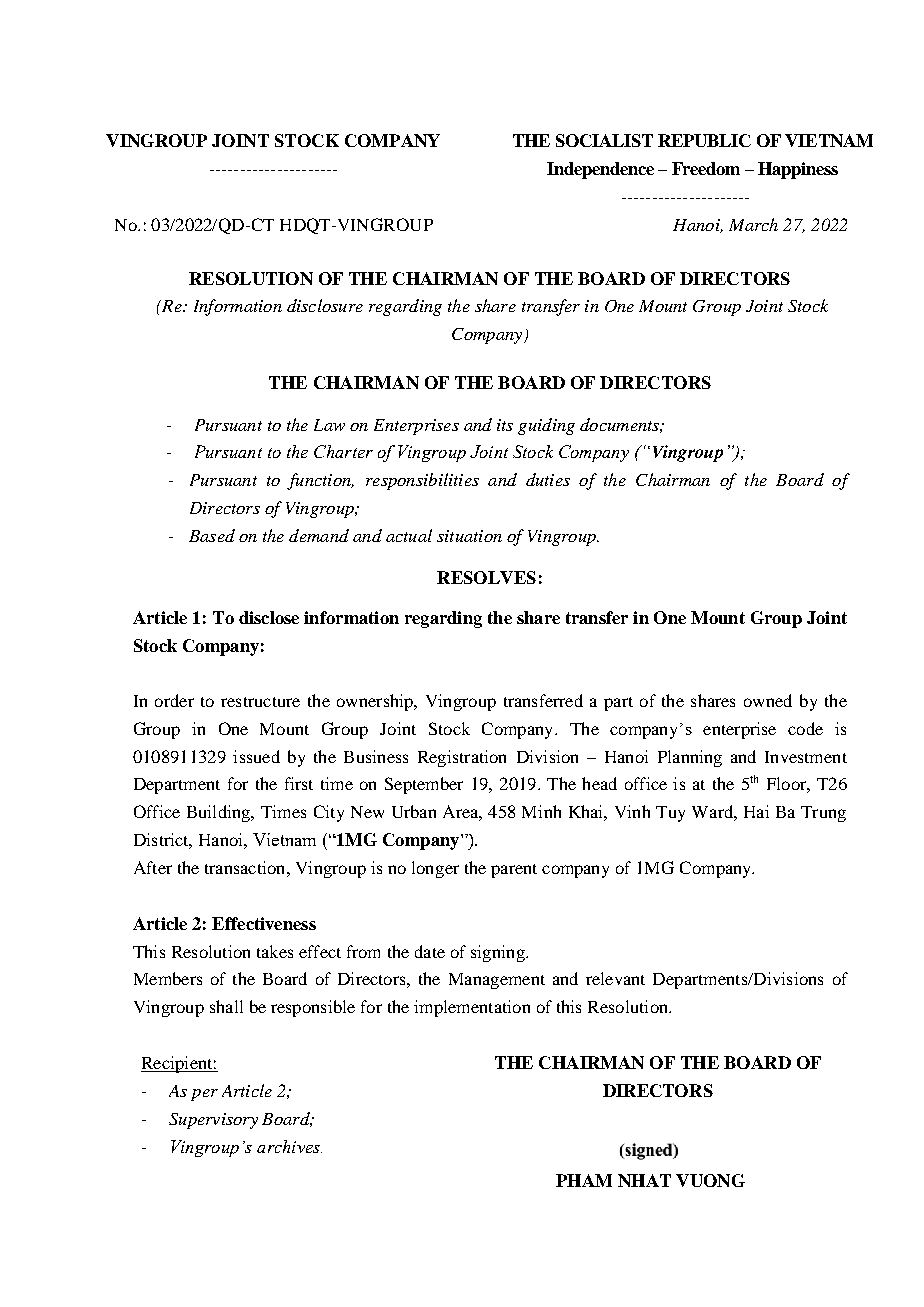 The image size is (924, 1307). Describe the element at coordinates (670, 814) in the screenshot. I see `Tuy` at that location.
